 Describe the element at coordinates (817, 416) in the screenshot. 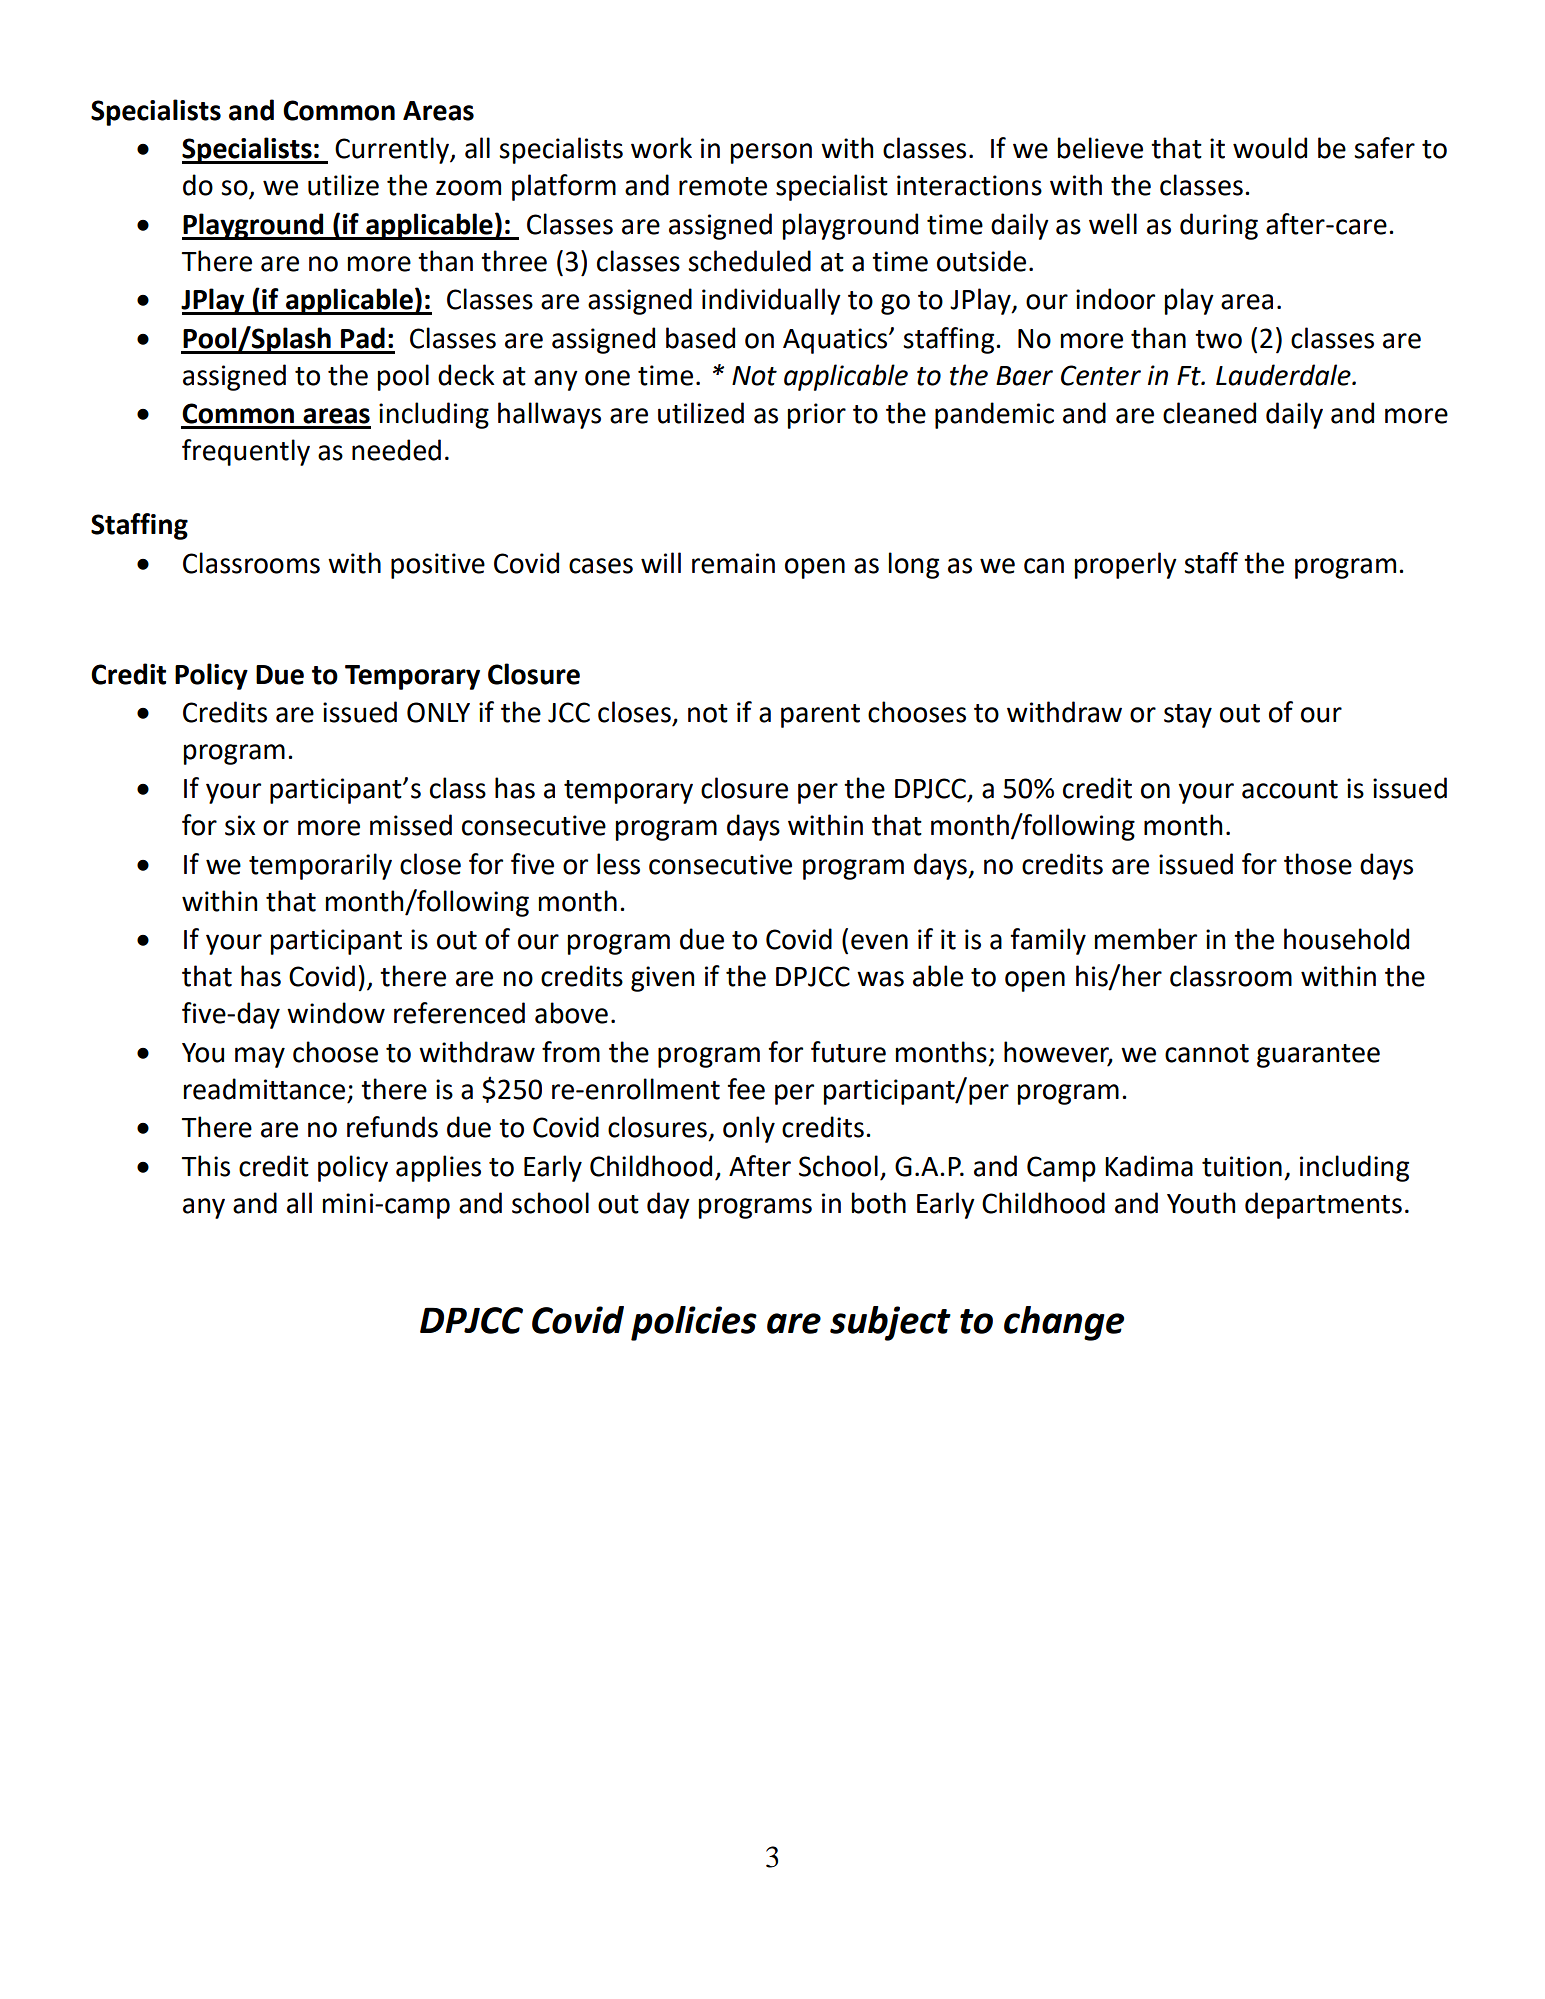

I see `prior` at that location.
